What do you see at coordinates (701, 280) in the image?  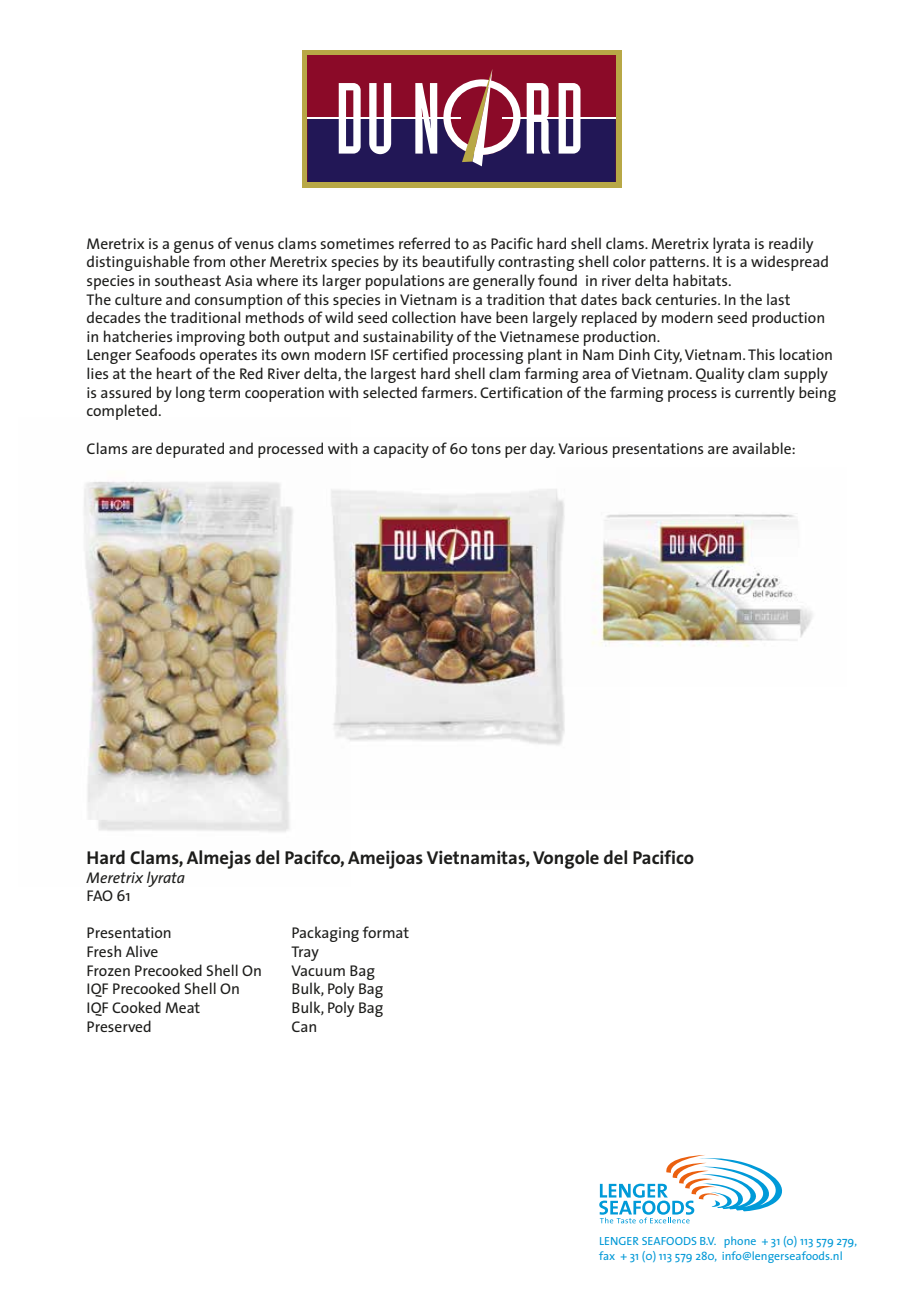 I see `habitats` at bounding box center [701, 280].
